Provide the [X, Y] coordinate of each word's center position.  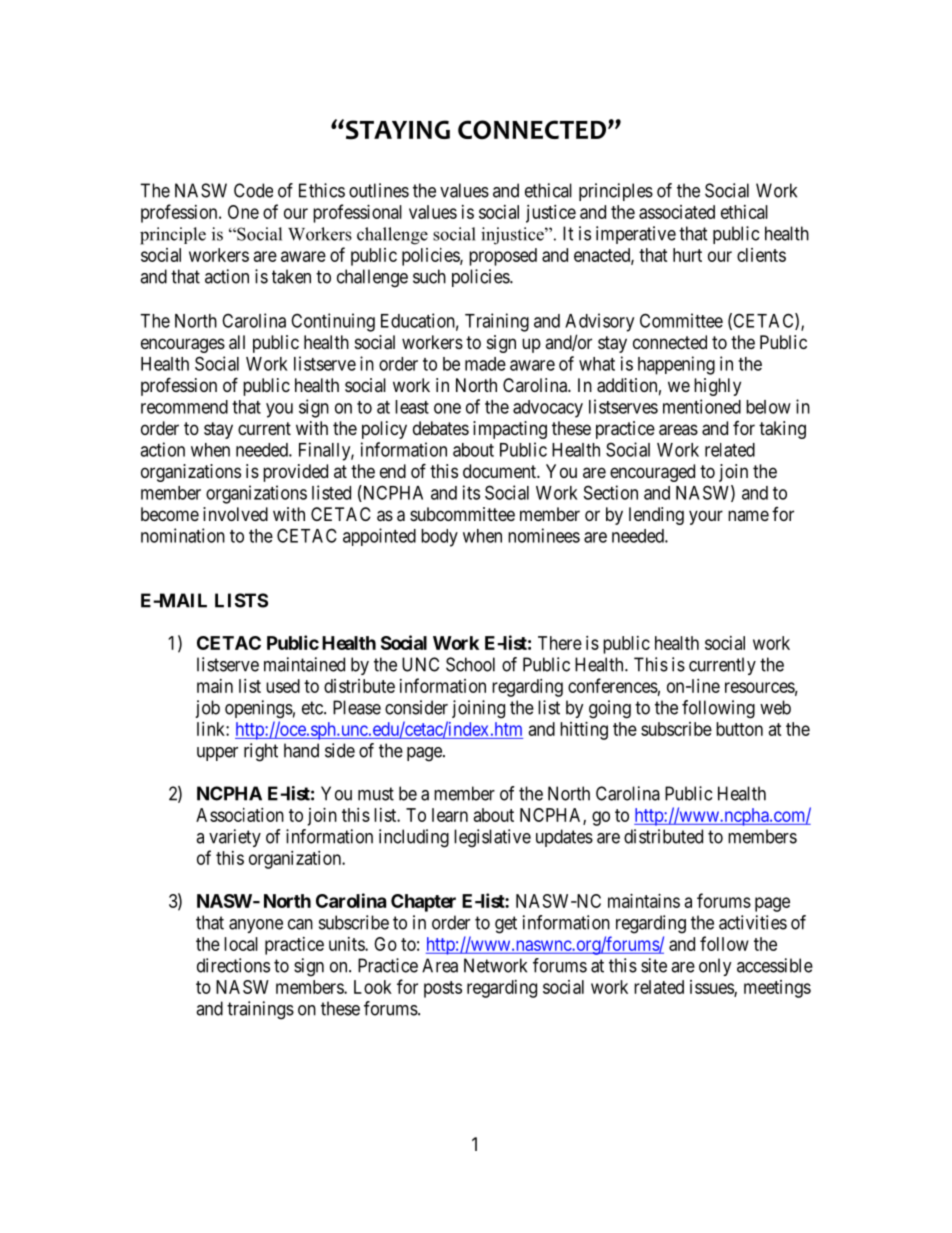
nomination [183, 535]
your [706, 517]
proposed [503, 257]
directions [233, 965]
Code [253, 190]
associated [677, 212]
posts [443, 989]
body [439, 538]
